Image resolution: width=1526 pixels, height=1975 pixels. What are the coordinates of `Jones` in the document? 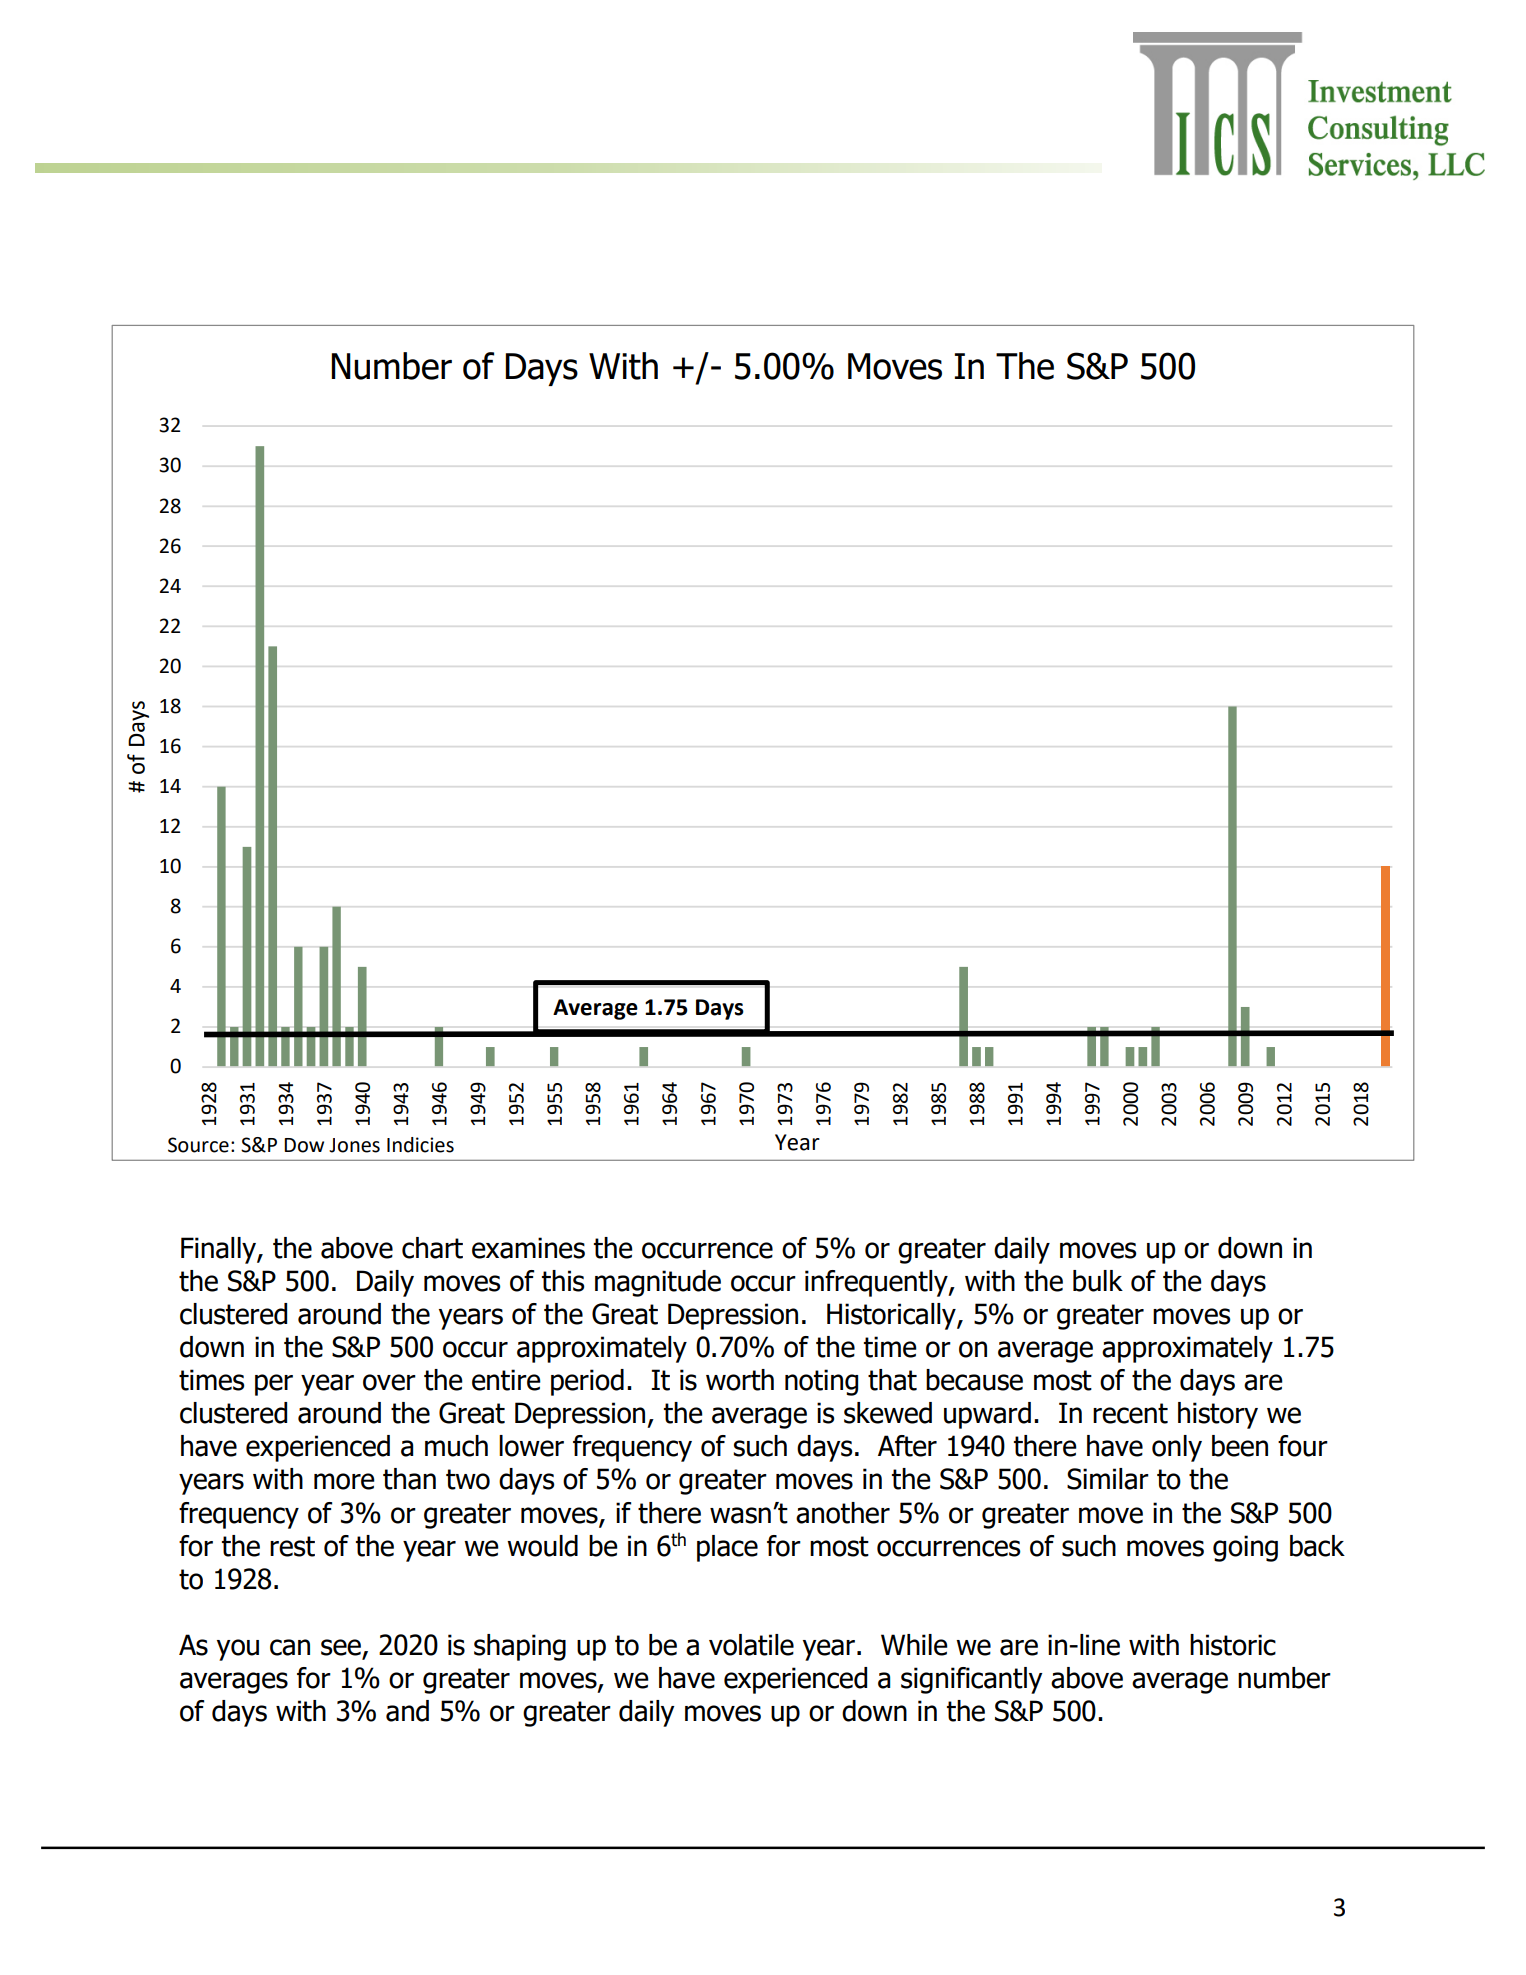 It's located at (354, 1145).
